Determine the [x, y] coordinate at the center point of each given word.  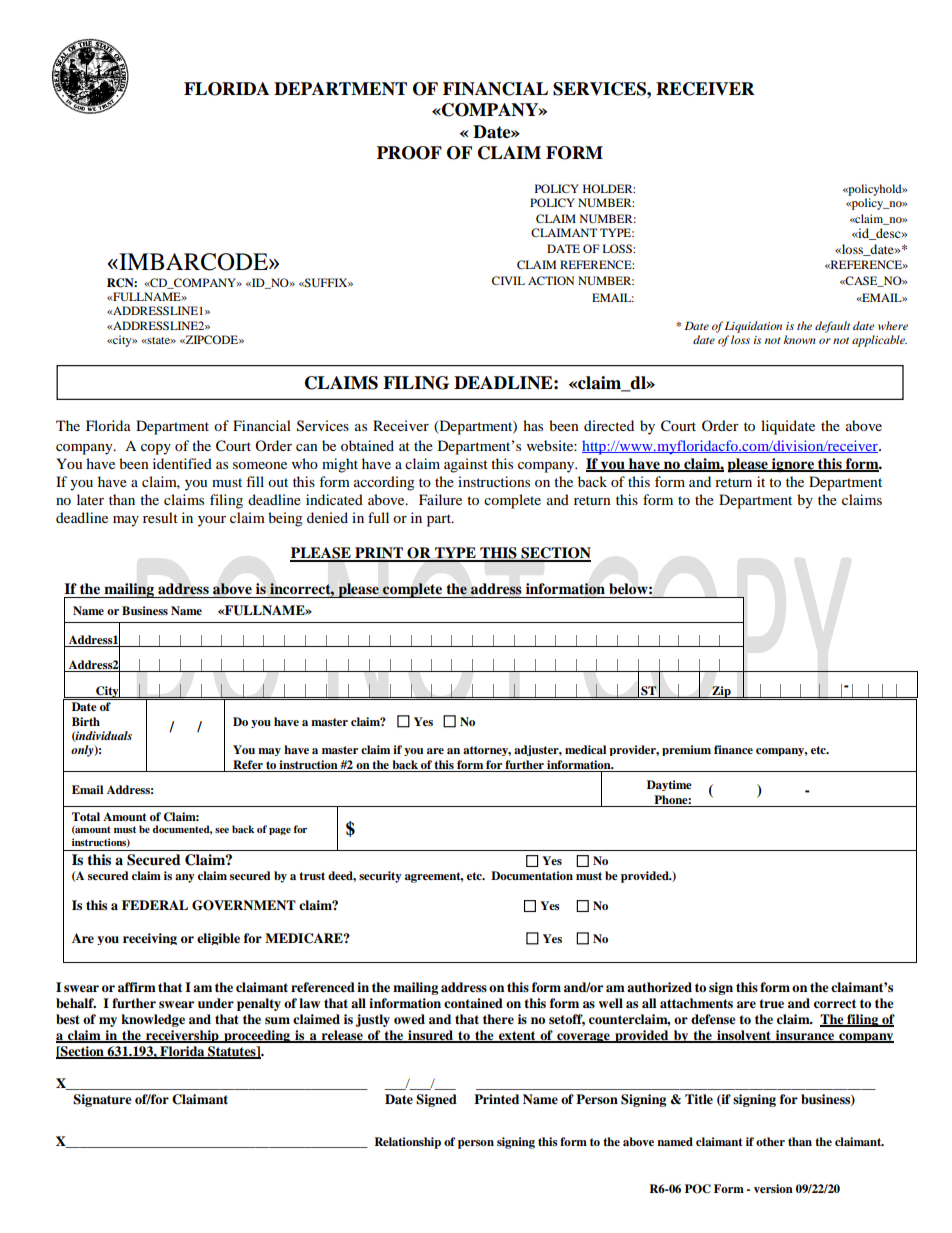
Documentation [532, 875]
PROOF [409, 153]
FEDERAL [155, 905]
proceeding [257, 1036]
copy [156, 449]
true [771, 1003]
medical [585, 749]
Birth [86, 721]
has [533, 425]
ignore [793, 465]
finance [733, 749]
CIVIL [508, 280]
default [832, 327]
